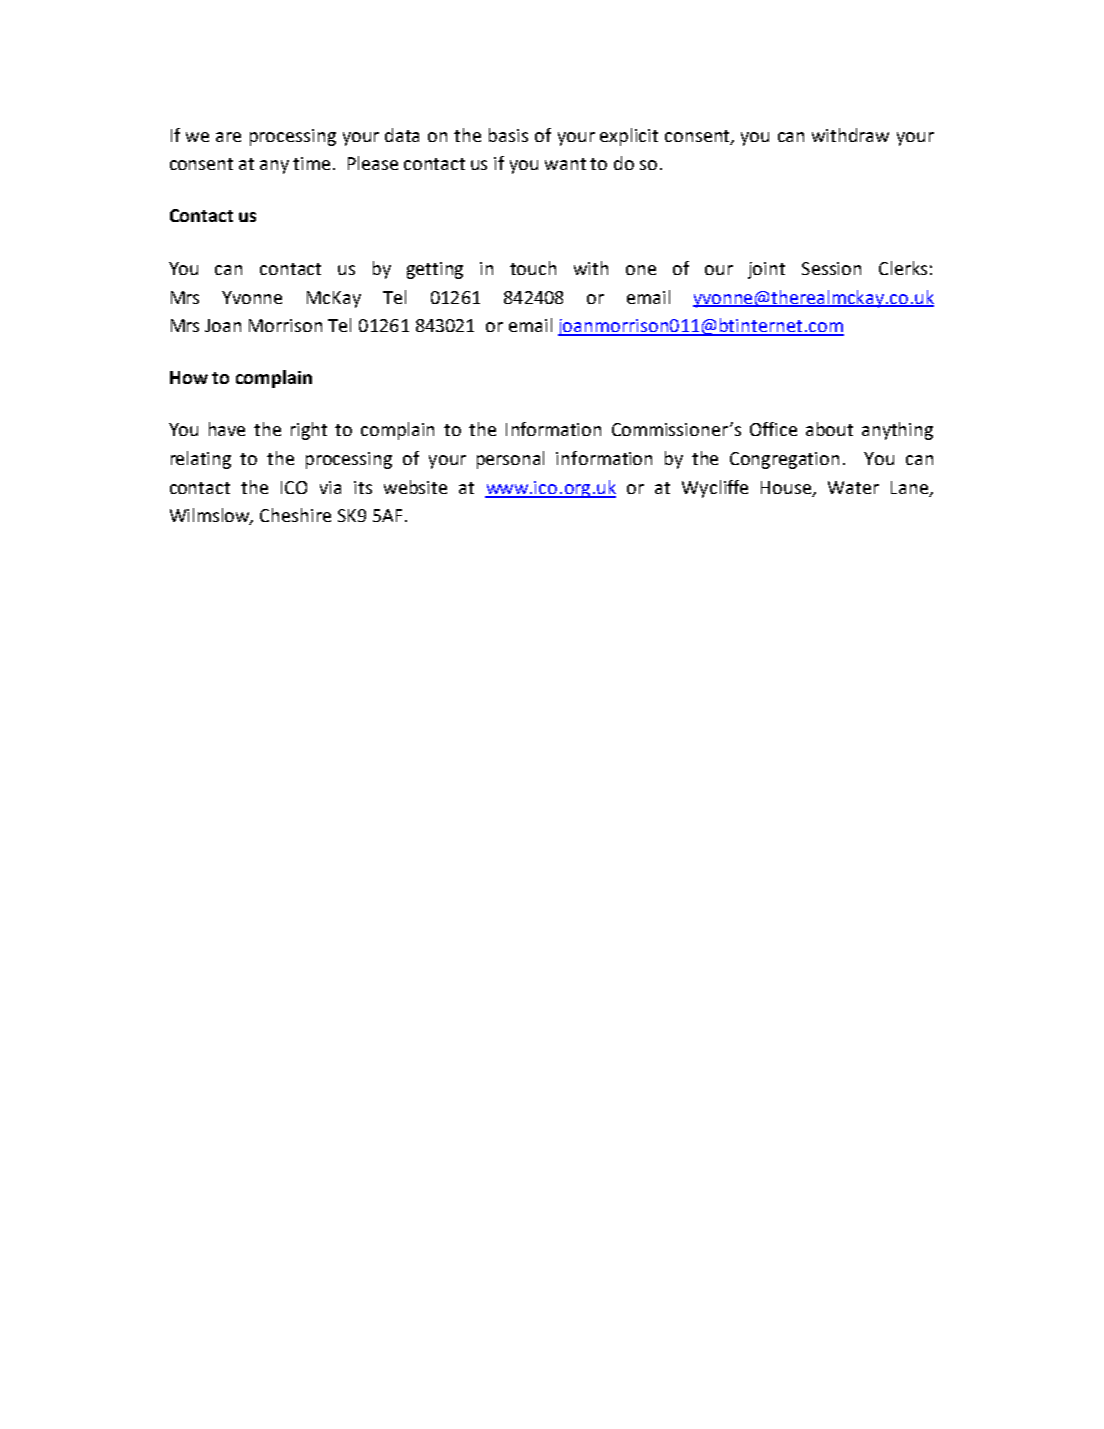 The height and width of the screenshot is (1429, 1104). I want to click on Session, so click(831, 268).
